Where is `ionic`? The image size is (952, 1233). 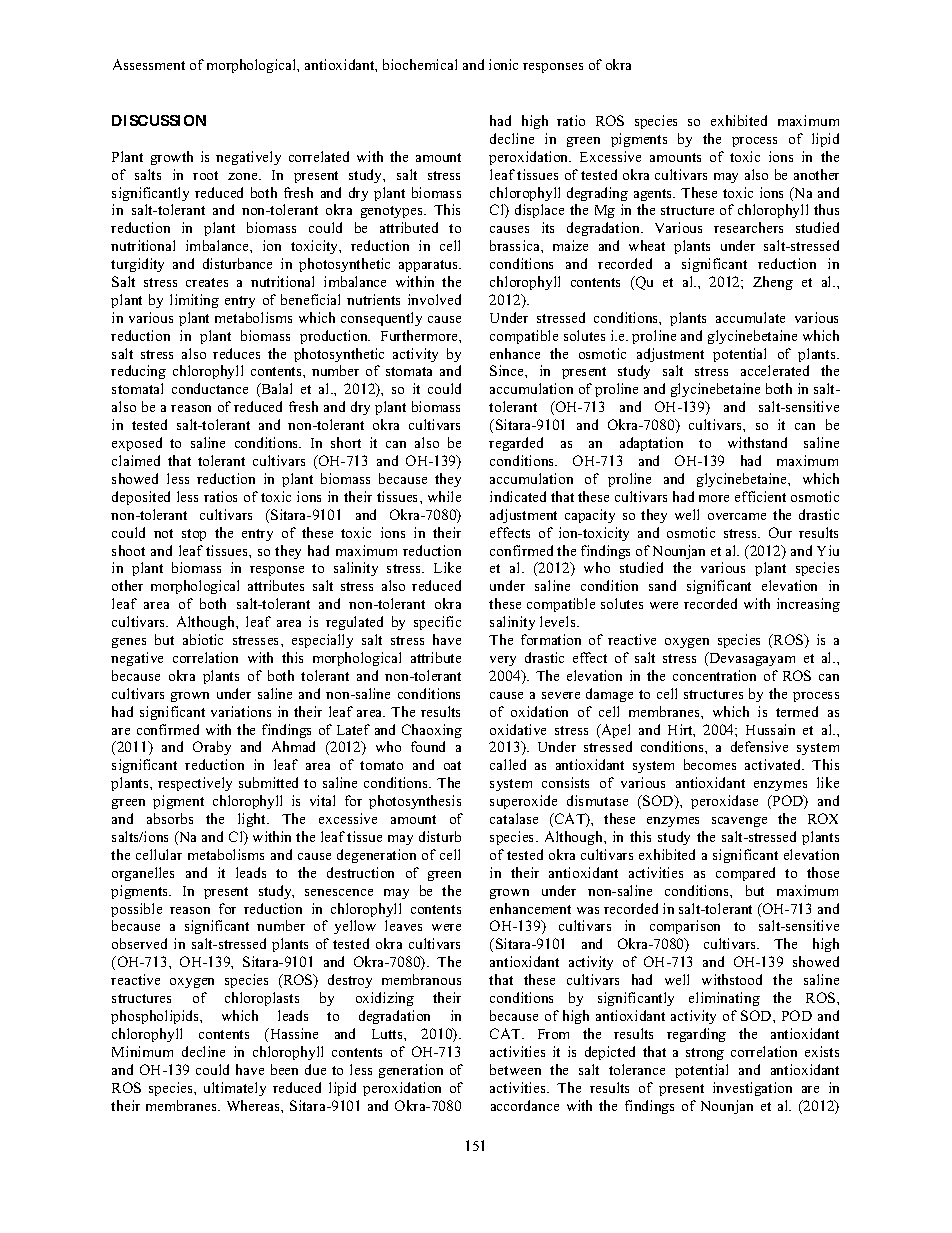
ionic is located at coordinates (503, 64).
